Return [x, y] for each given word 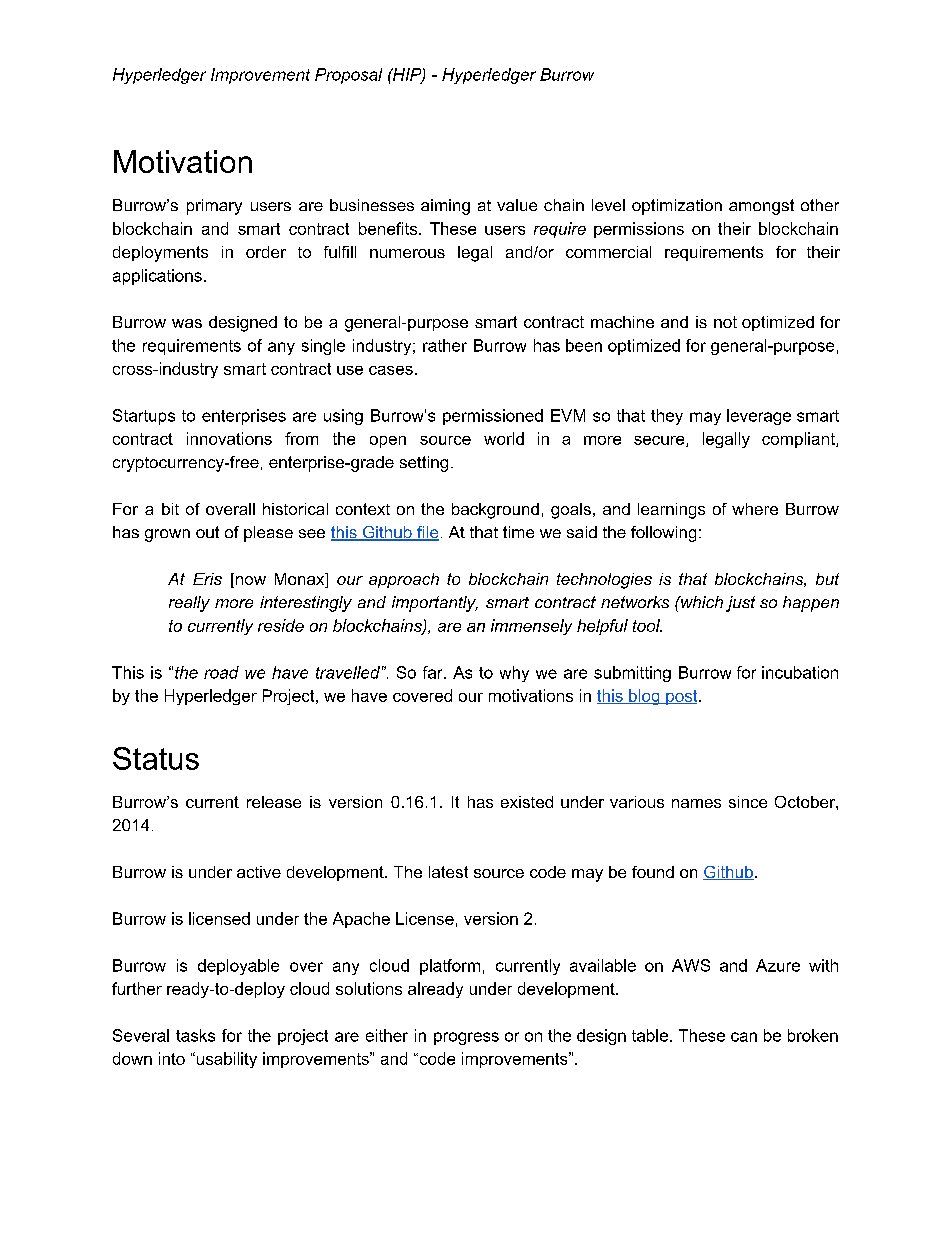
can [744, 1037]
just [740, 604]
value [517, 205]
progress [466, 1038]
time [518, 532]
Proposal [348, 76]
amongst [761, 207]
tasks [195, 1035]
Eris [207, 579]
